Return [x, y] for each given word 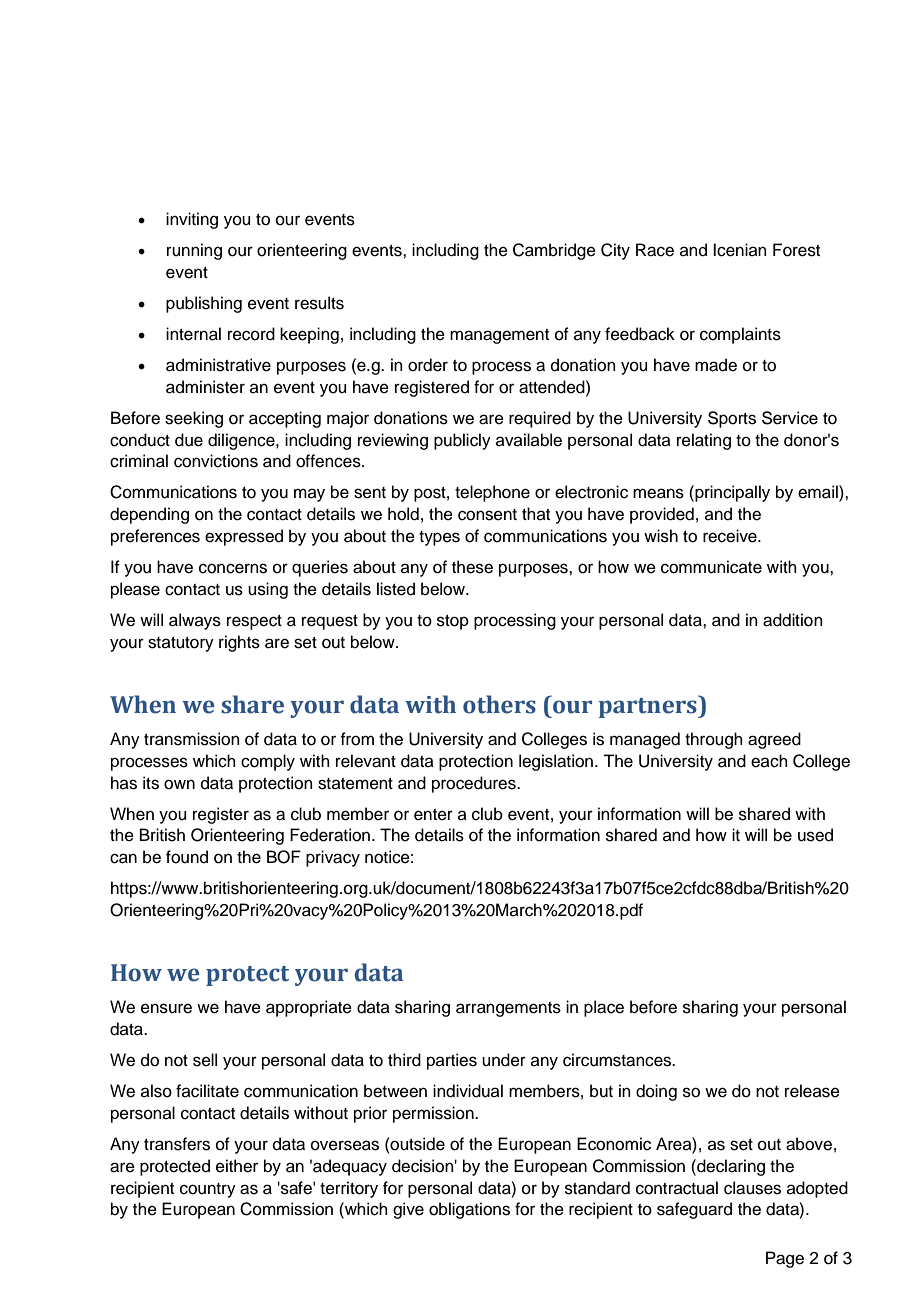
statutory [181, 644]
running [194, 251]
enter [433, 815]
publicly [462, 441]
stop [453, 622]
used [815, 835]
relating [704, 441]
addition [793, 620]
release [812, 1091]
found [187, 857]
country [208, 1190]
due [189, 440]
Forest [796, 250]
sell [205, 1060]
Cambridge [554, 251]
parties [452, 1061]
